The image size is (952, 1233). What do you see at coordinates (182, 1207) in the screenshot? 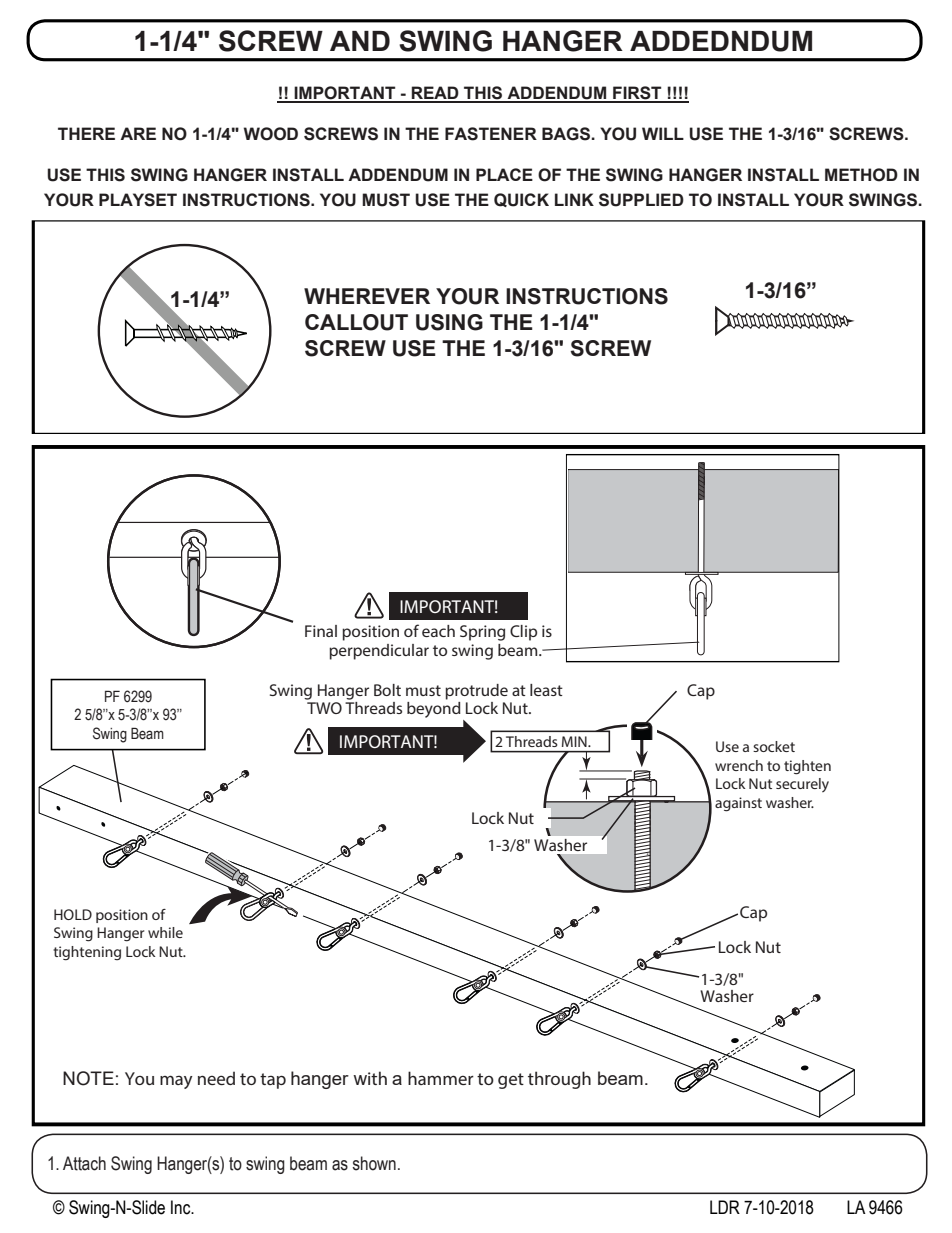
I see `Inc` at bounding box center [182, 1207].
